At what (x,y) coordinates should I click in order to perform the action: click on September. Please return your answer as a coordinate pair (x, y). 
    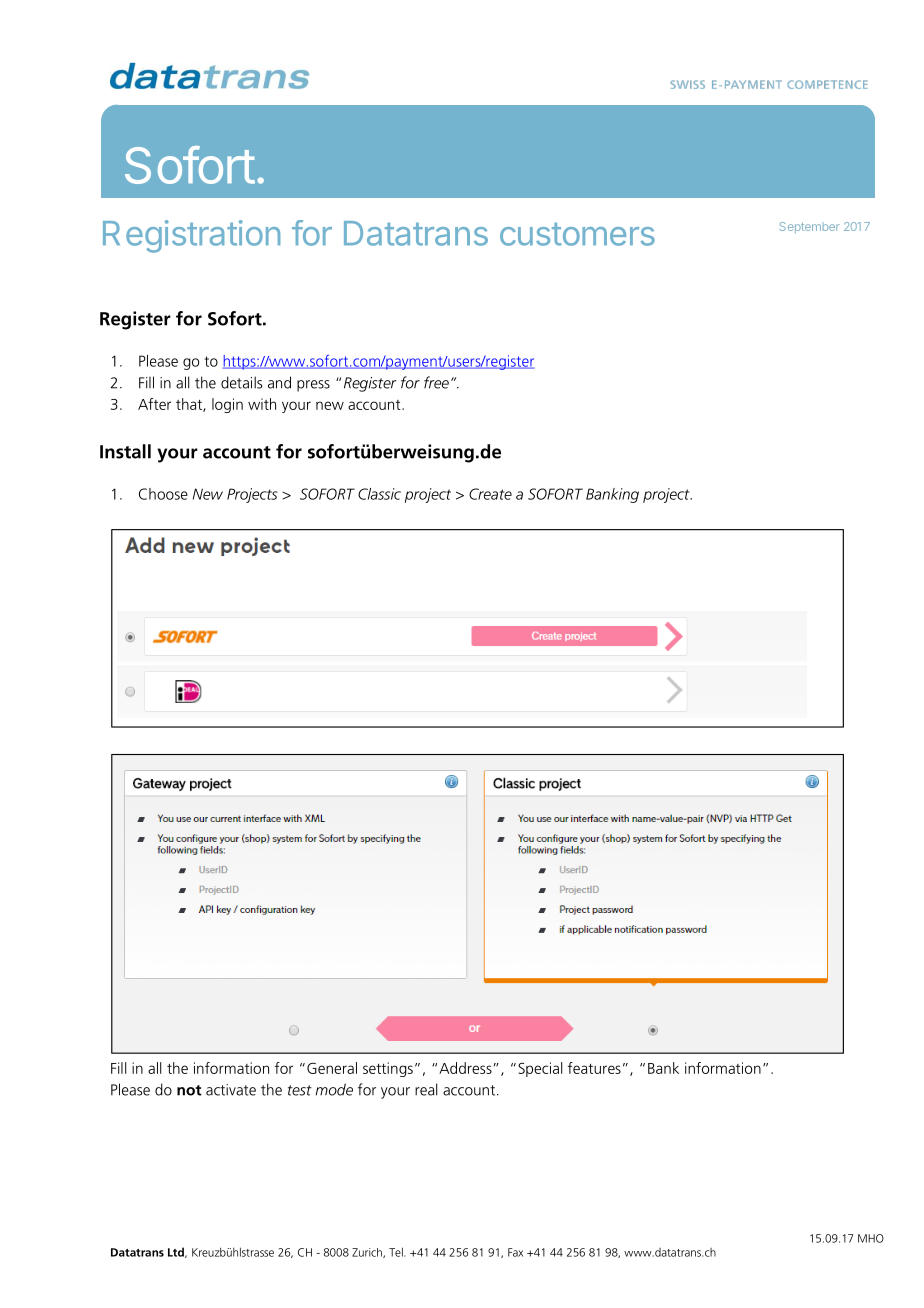
    Looking at the image, I should click on (810, 227).
